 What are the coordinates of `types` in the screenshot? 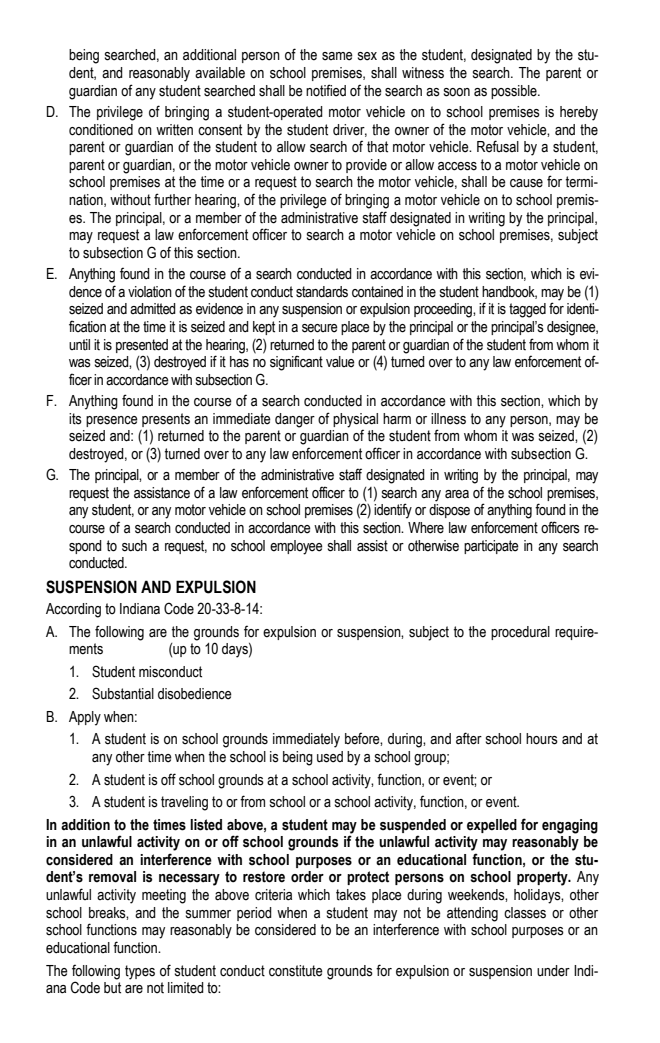 It's located at (140, 972).
